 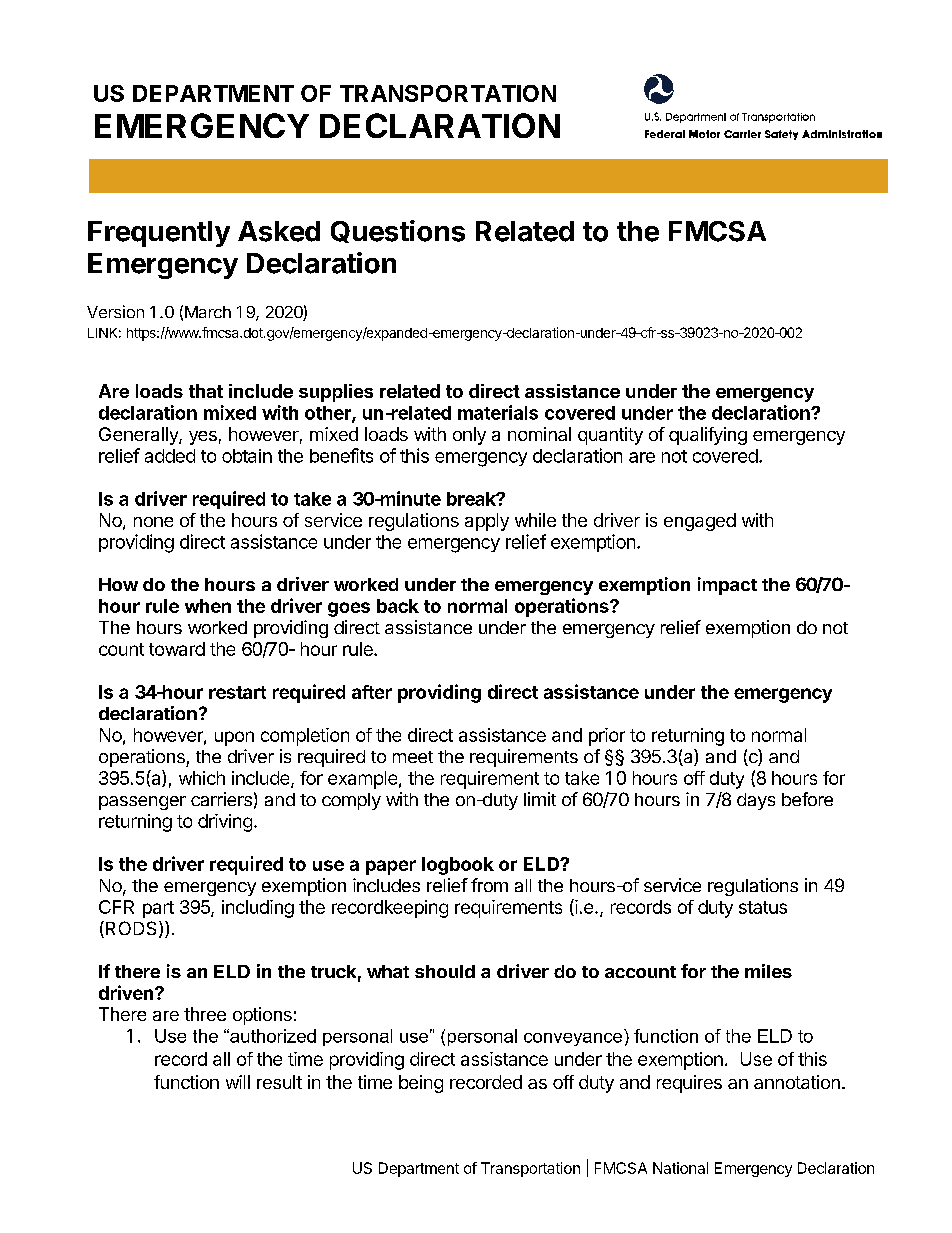 What do you see at coordinates (763, 907) in the document?
I see `status` at bounding box center [763, 907].
